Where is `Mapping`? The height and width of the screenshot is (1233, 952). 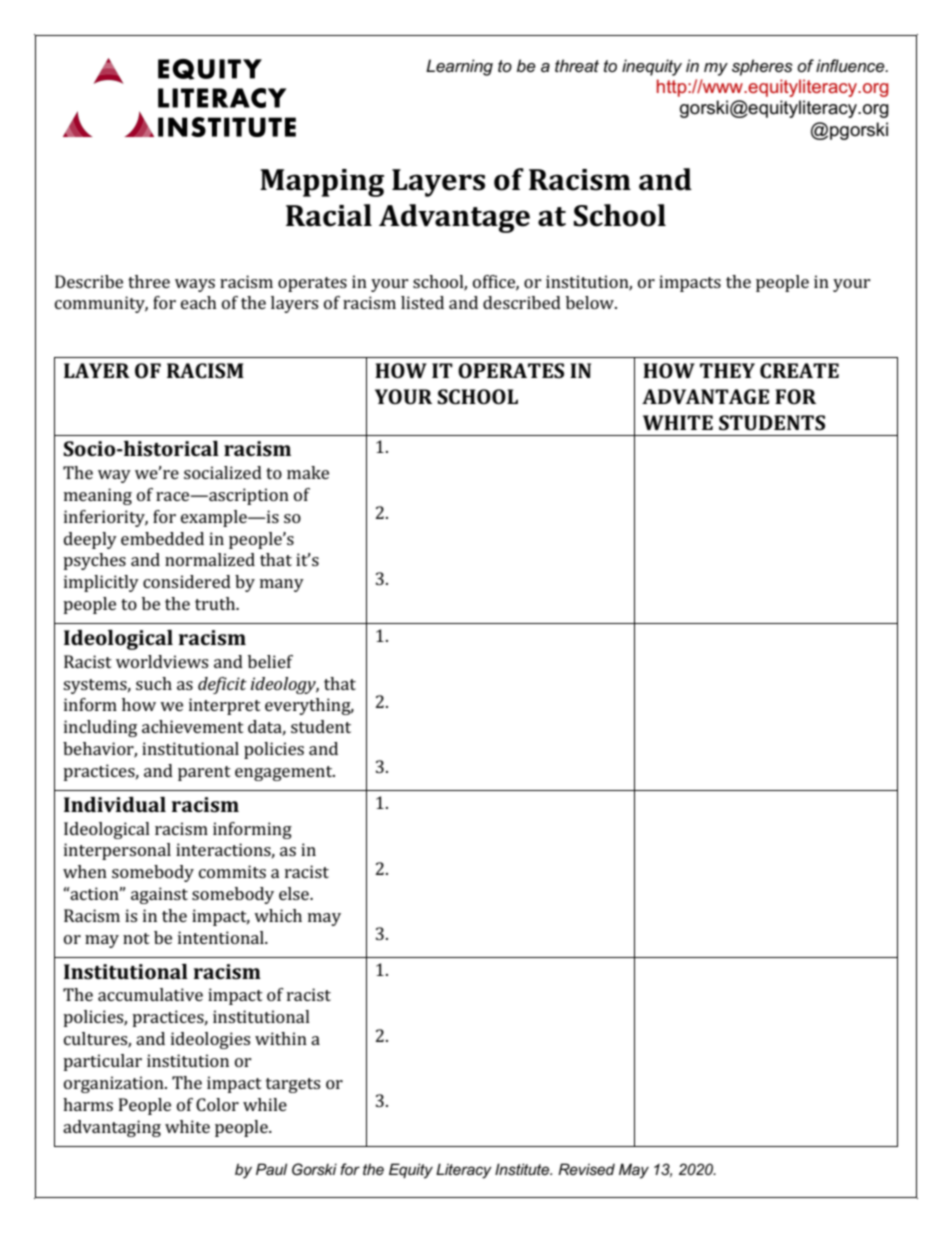 Mapping is located at coordinates (322, 183).
